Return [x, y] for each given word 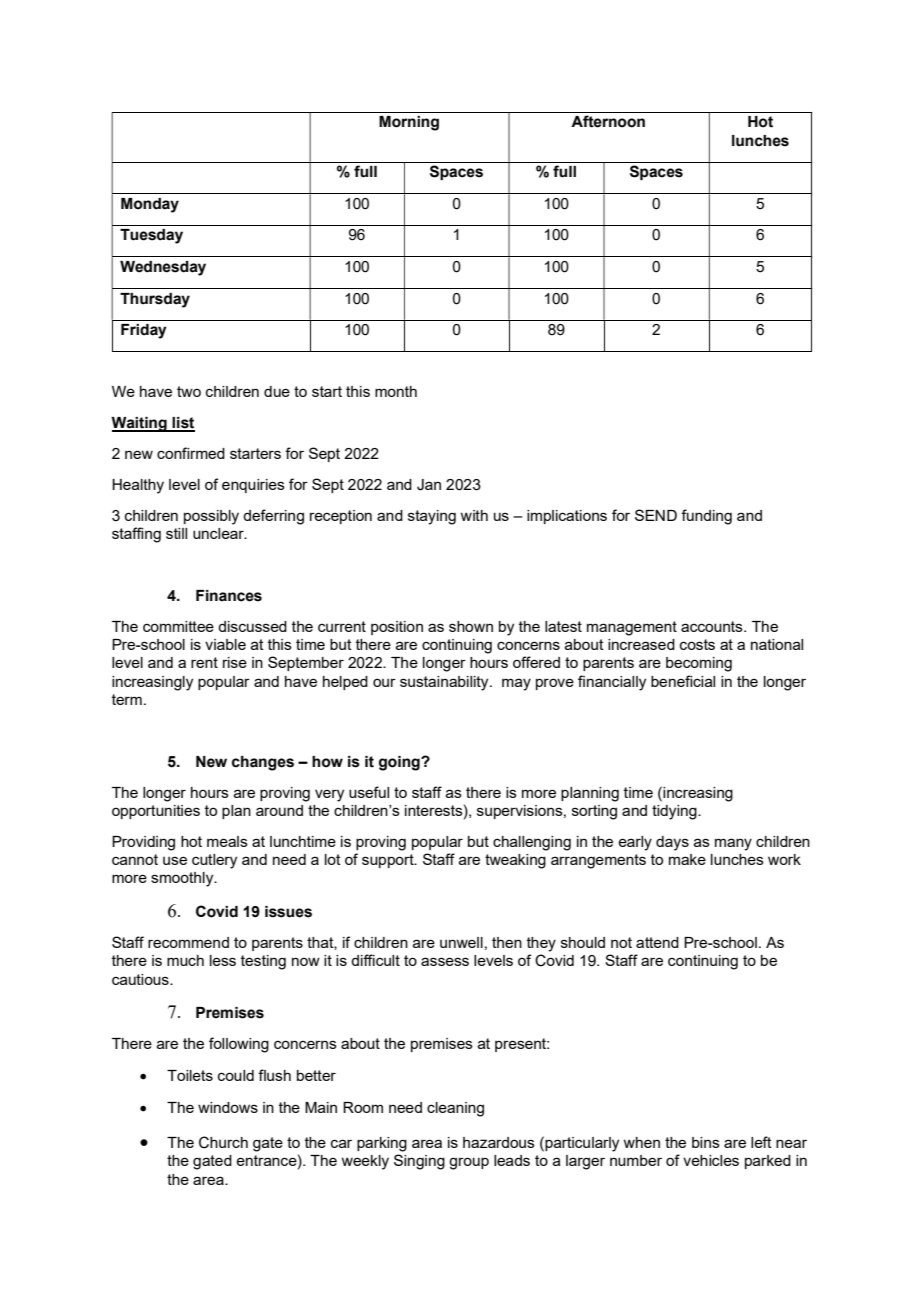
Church [223, 1142]
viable [225, 644]
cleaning [455, 1109]
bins [706, 1142]
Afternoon [608, 121]
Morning [409, 123]
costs [697, 644]
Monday [150, 205]
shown [471, 626]
